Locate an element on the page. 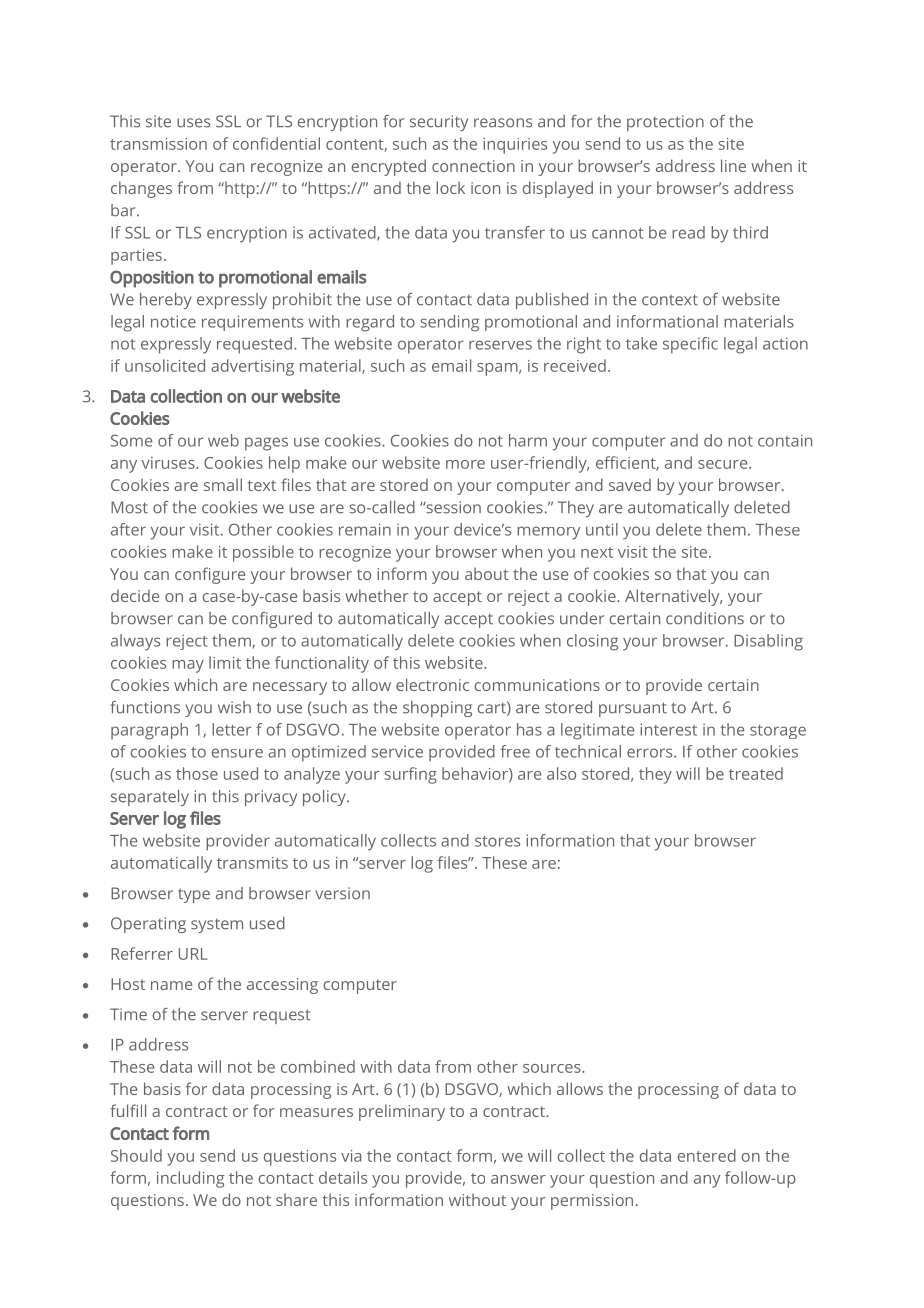 The width and height of the document is (924, 1308). secure is located at coordinates (724, 464).
